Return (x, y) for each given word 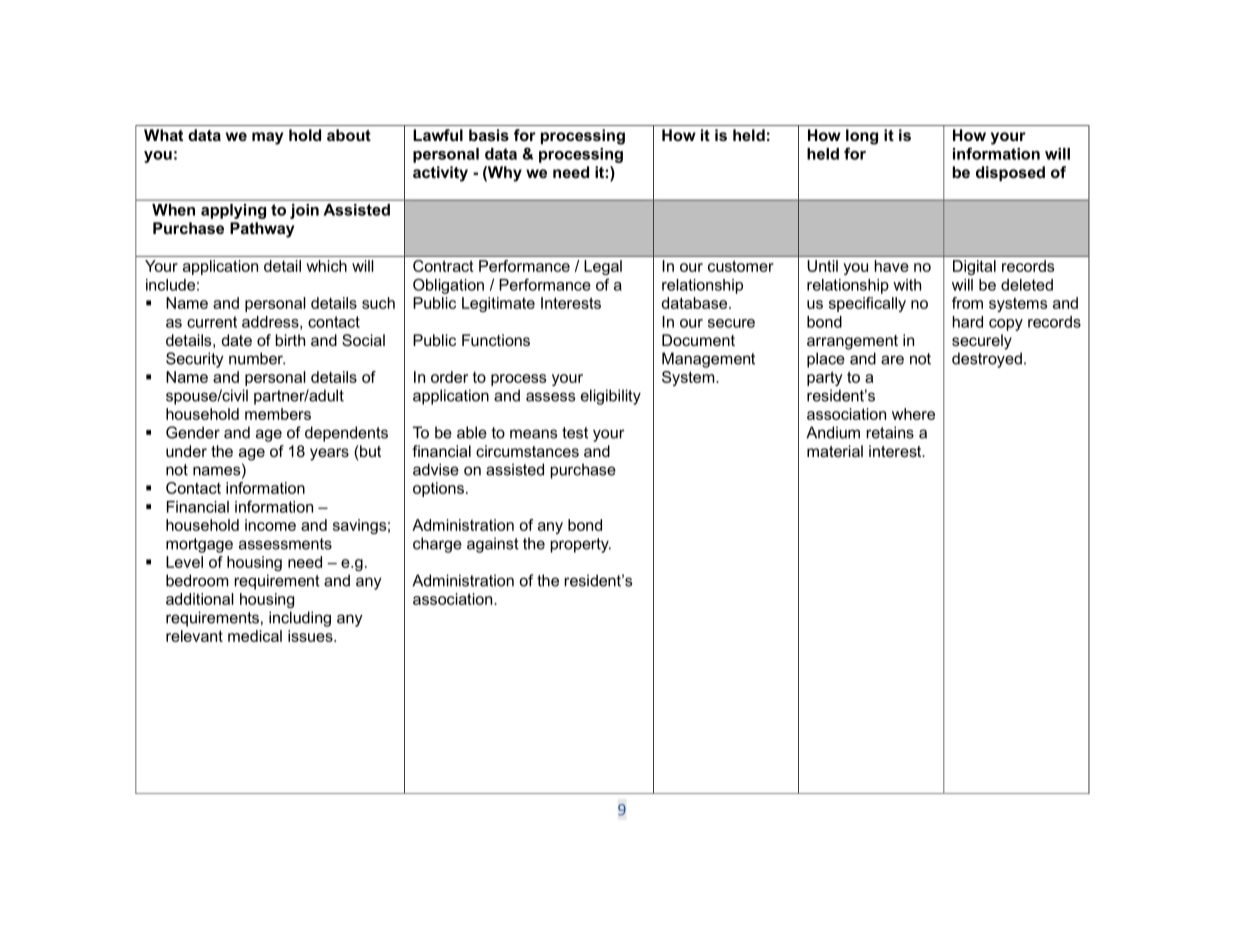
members (278, 414)
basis (489, 135)
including (300, 619)
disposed (1010, 173)
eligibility (611, 397)
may (267, 138)
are (892, 360)
